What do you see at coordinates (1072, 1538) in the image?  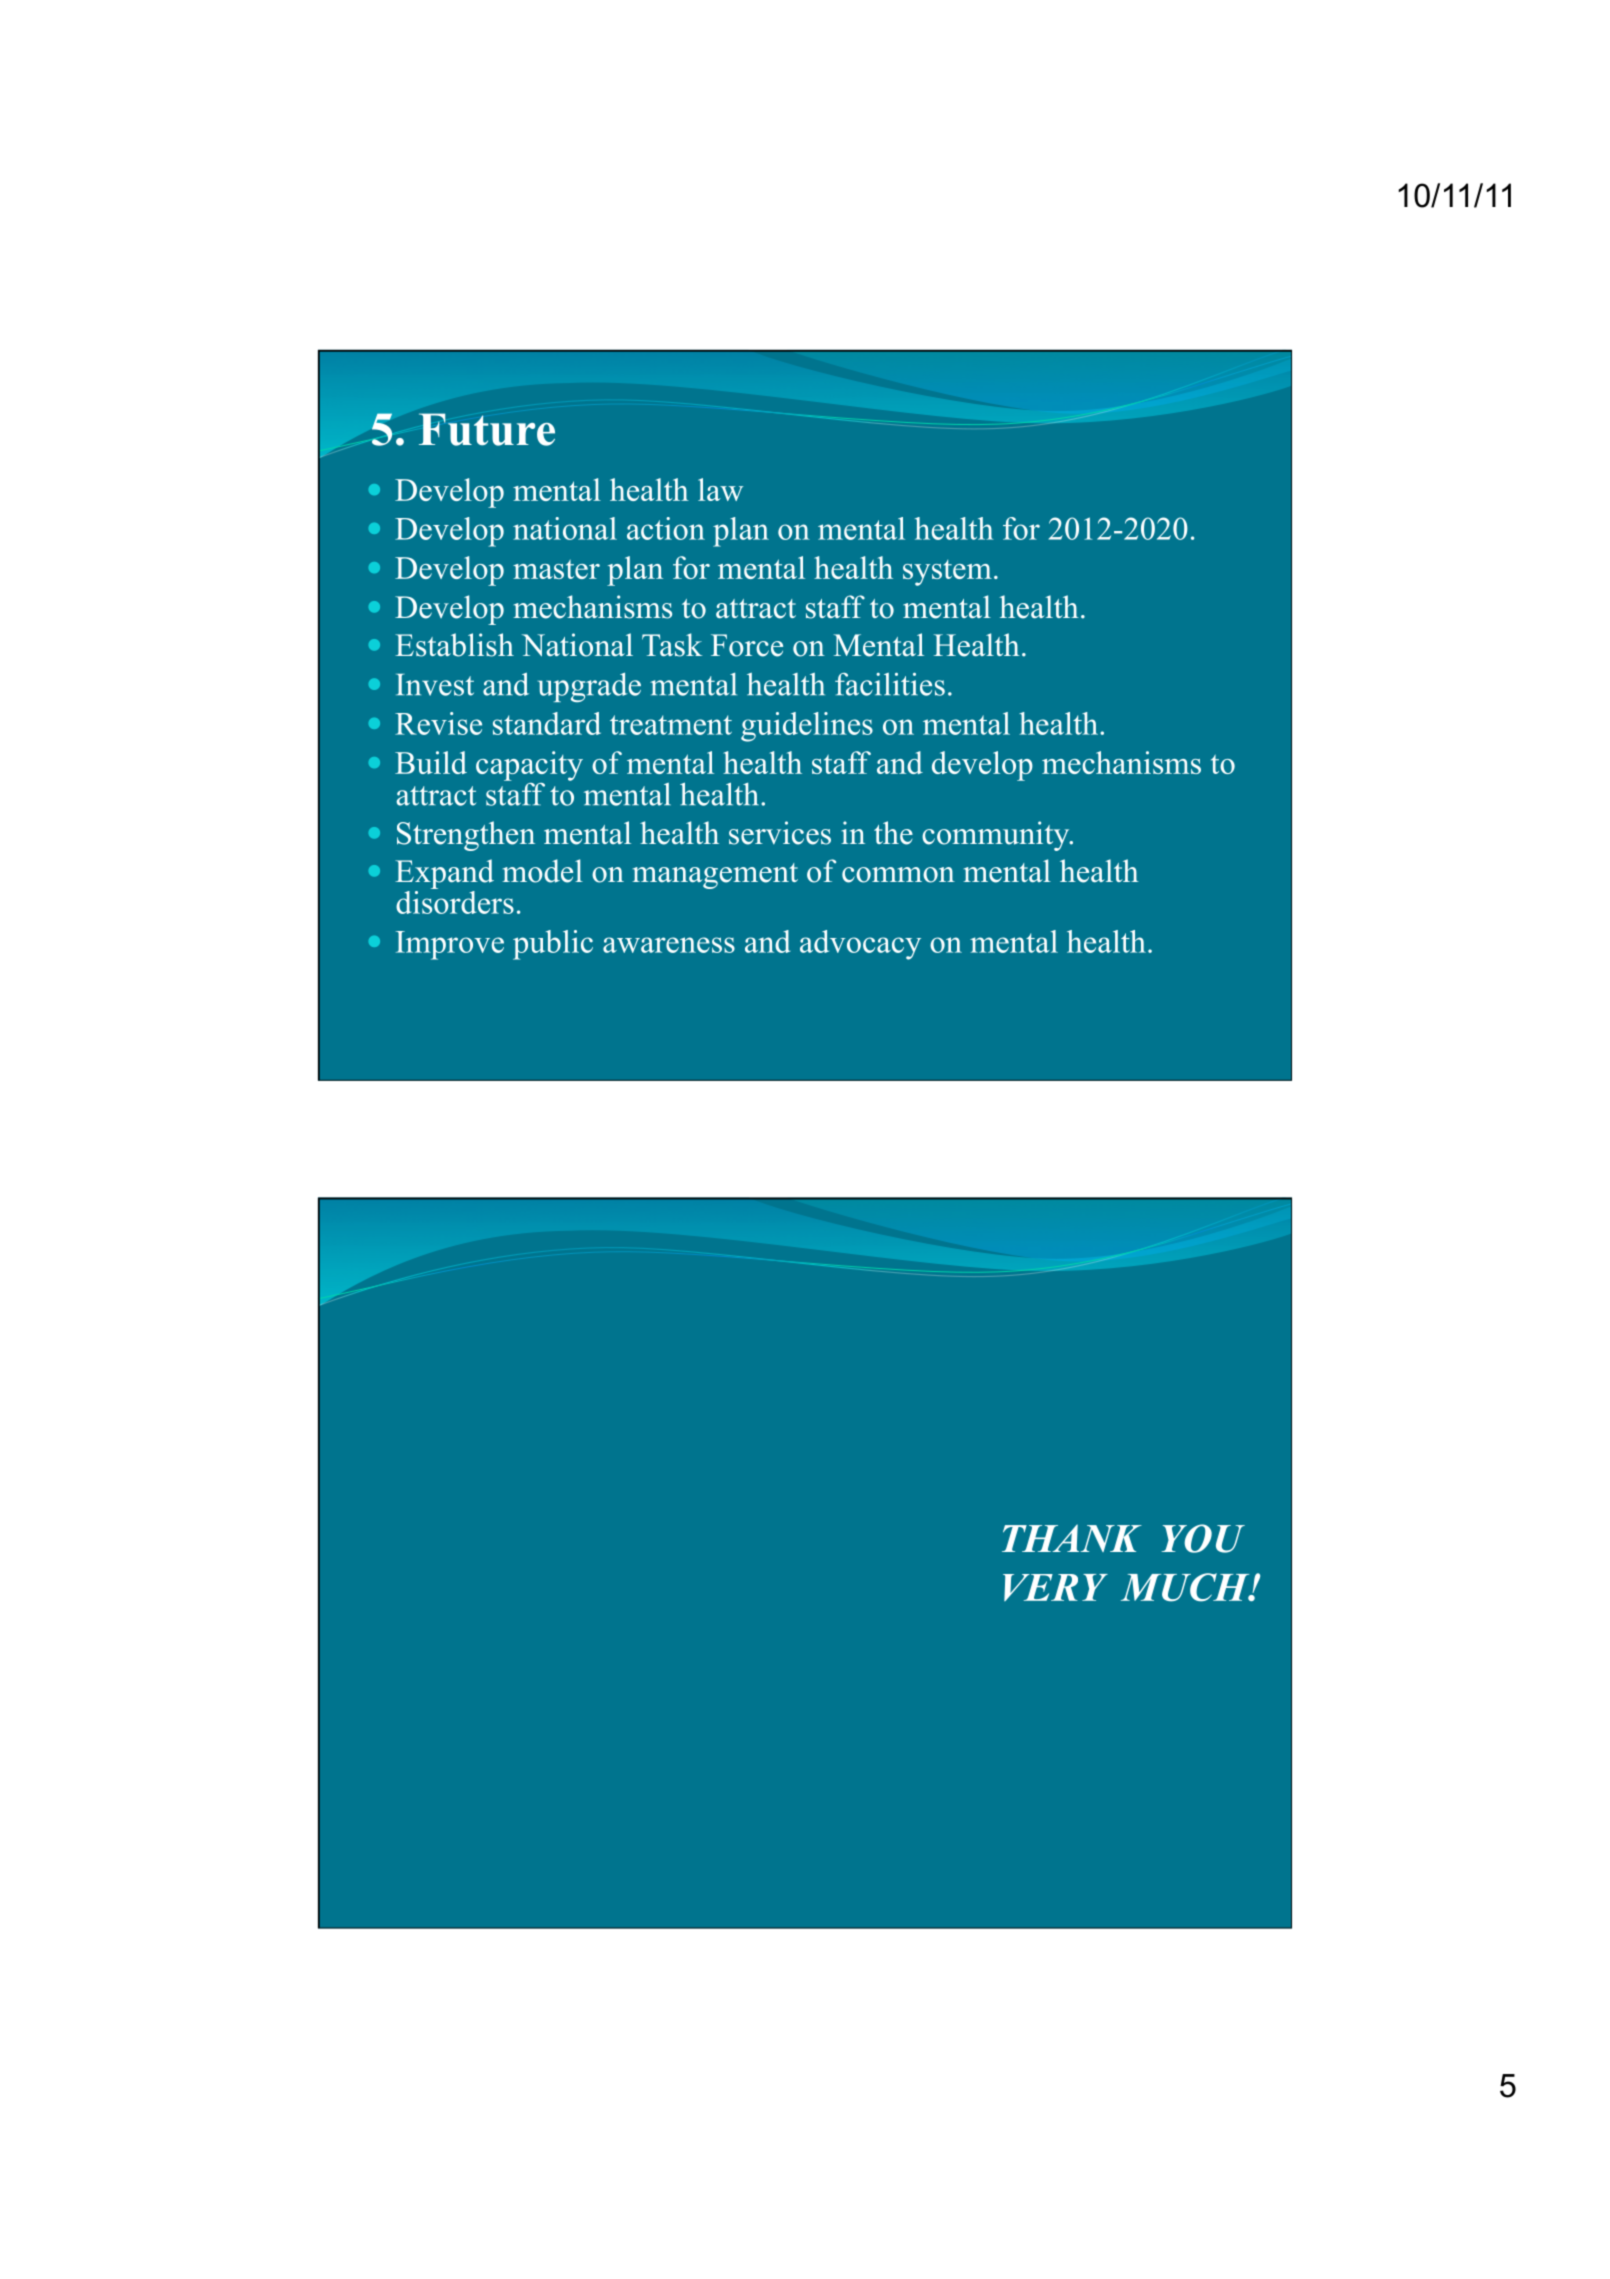 I see `THANK` at bounding box center [1072, 1538].
